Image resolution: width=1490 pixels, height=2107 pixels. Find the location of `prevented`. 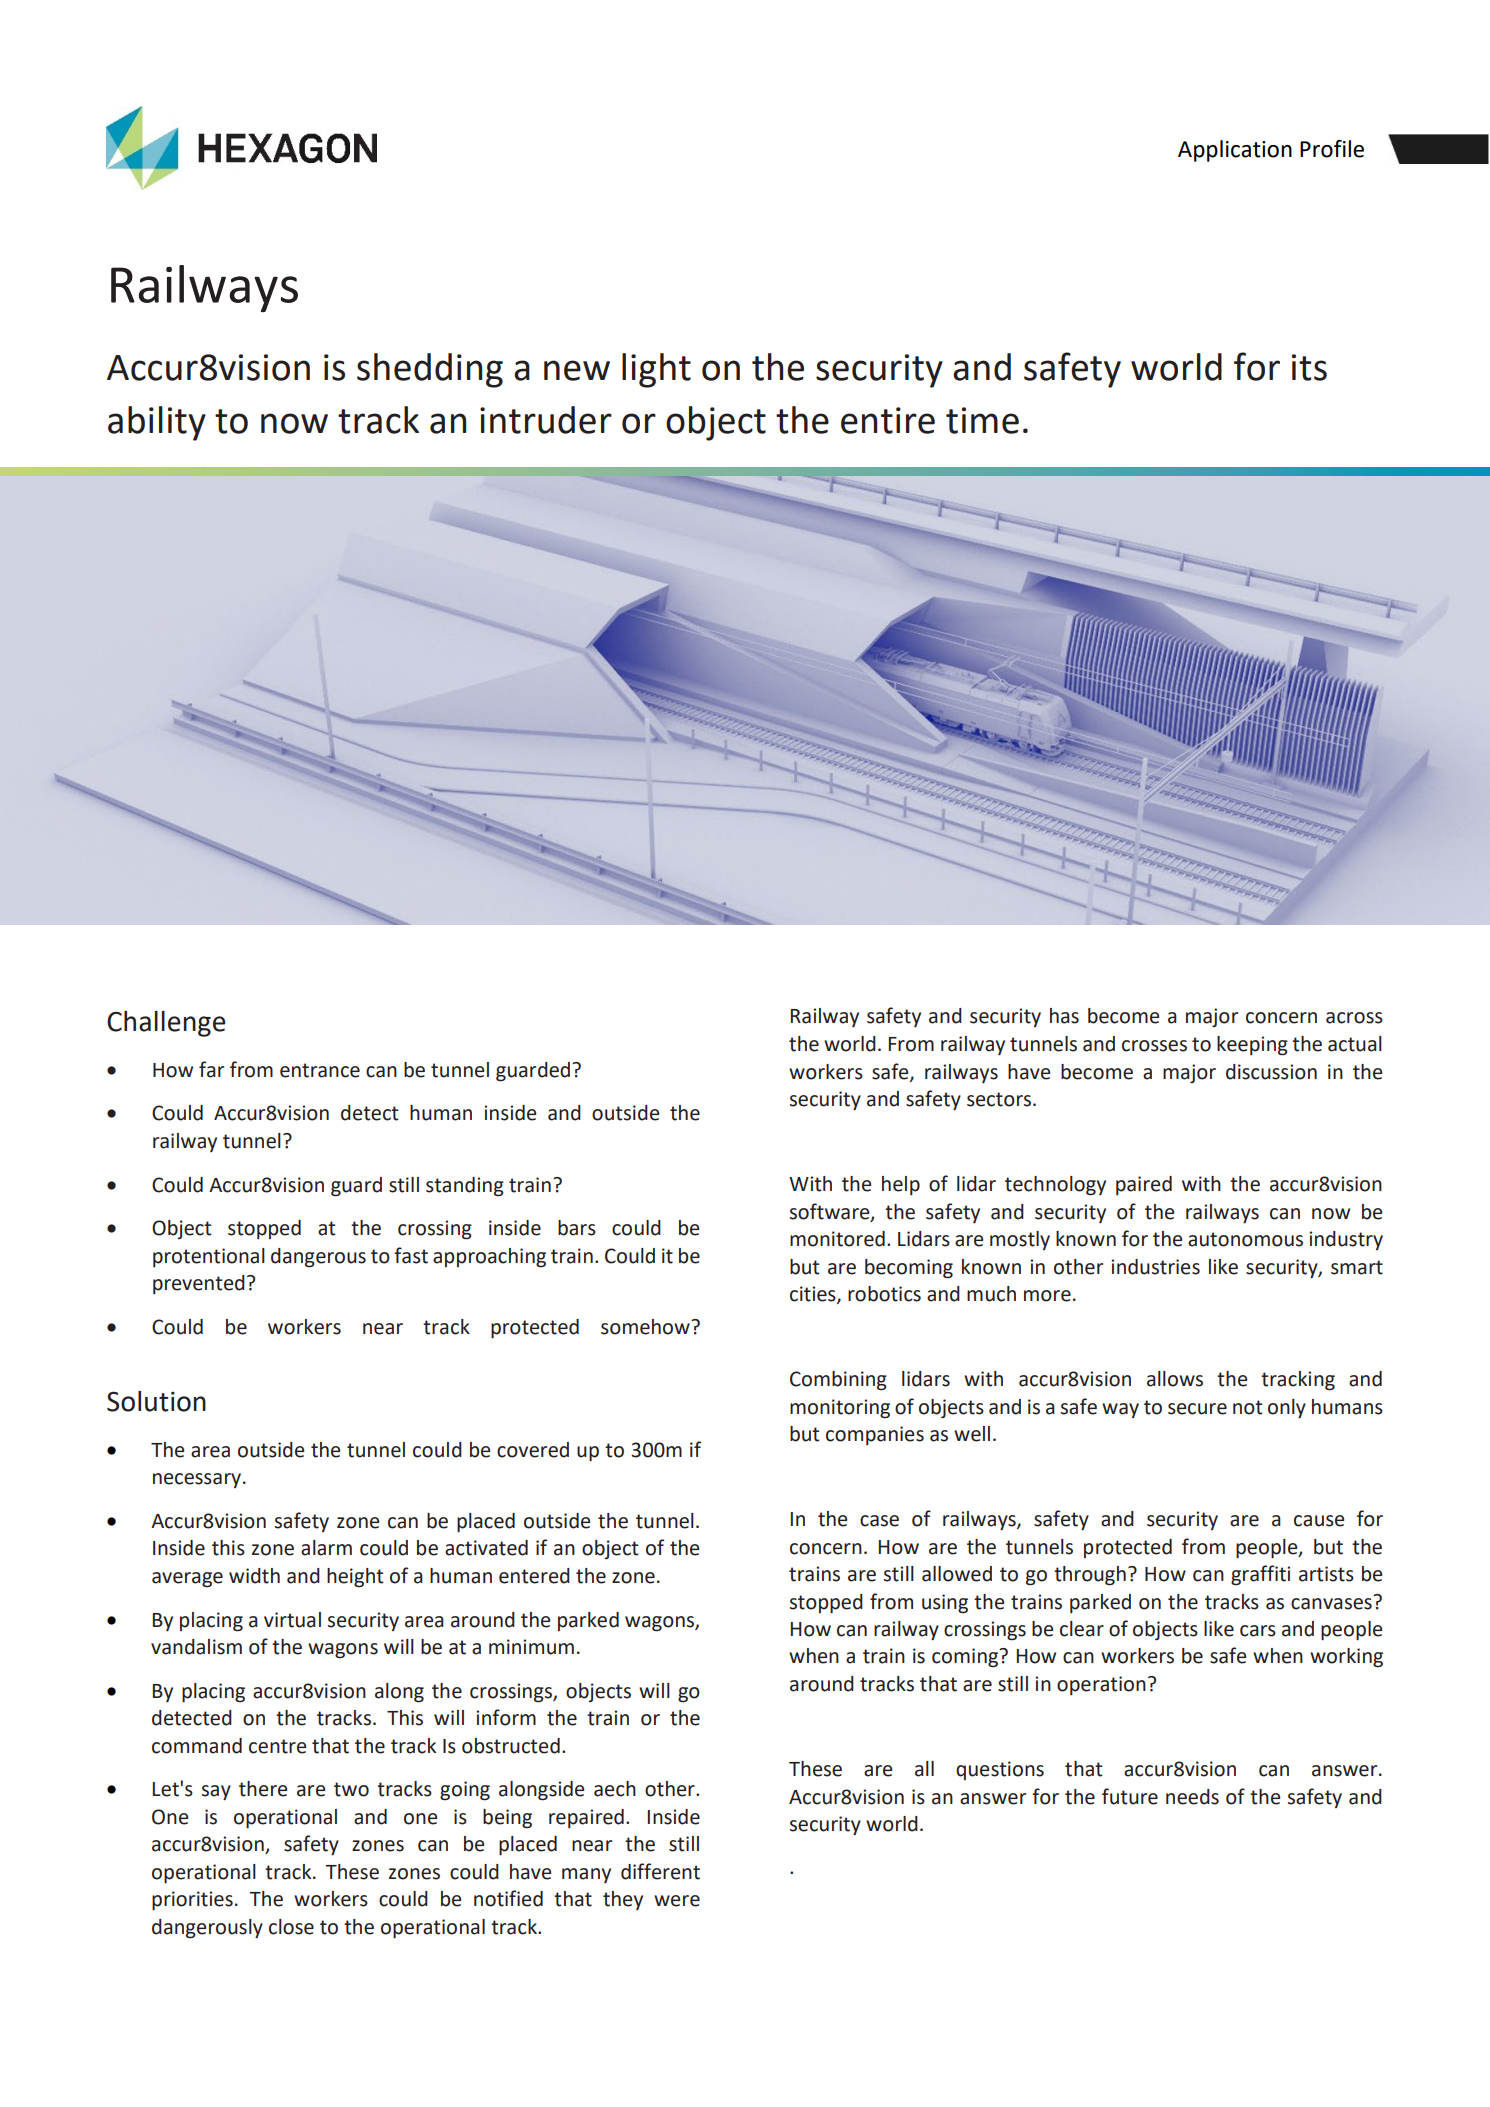

prevented is located at coordinates (199, 1284).
